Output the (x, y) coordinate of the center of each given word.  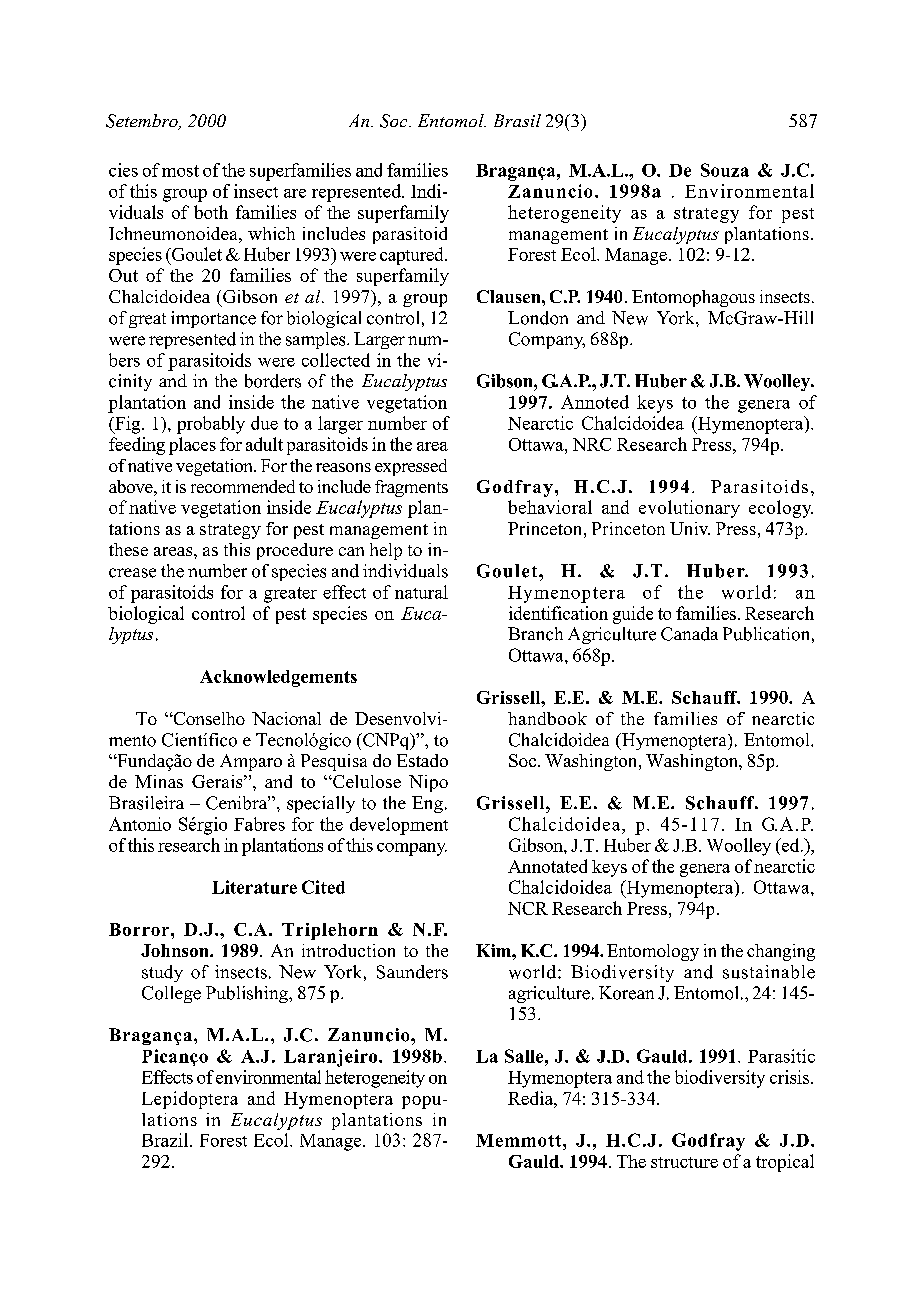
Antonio (140, 824)
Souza (725, 170)
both (211, 212)
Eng (427, 804)
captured (413, 256)
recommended (243, 486)
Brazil (166, 1140)
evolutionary (689, 509)
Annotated (547, 866)
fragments (411, 488)
